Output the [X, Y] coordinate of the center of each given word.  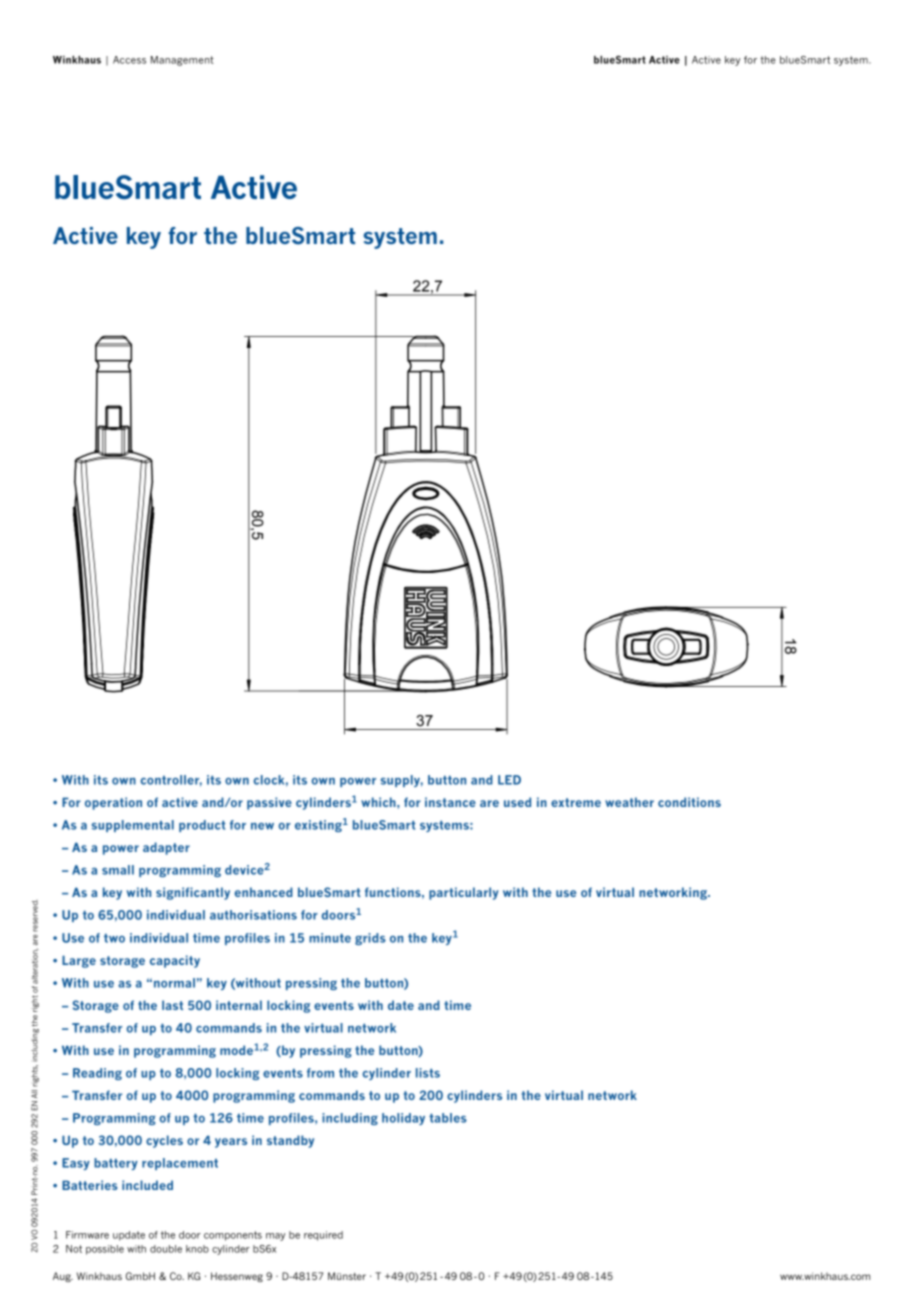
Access [129, 60]
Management [182, 61]
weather [629, 802]
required [323, 1236]
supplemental [133, 826]
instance [450, 802]
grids [370, 939]
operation [113, 803]
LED [509, 780]
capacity [175, 961]
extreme [576, 802]
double [166, 1249]
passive [269, 803]
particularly [464, 893]
